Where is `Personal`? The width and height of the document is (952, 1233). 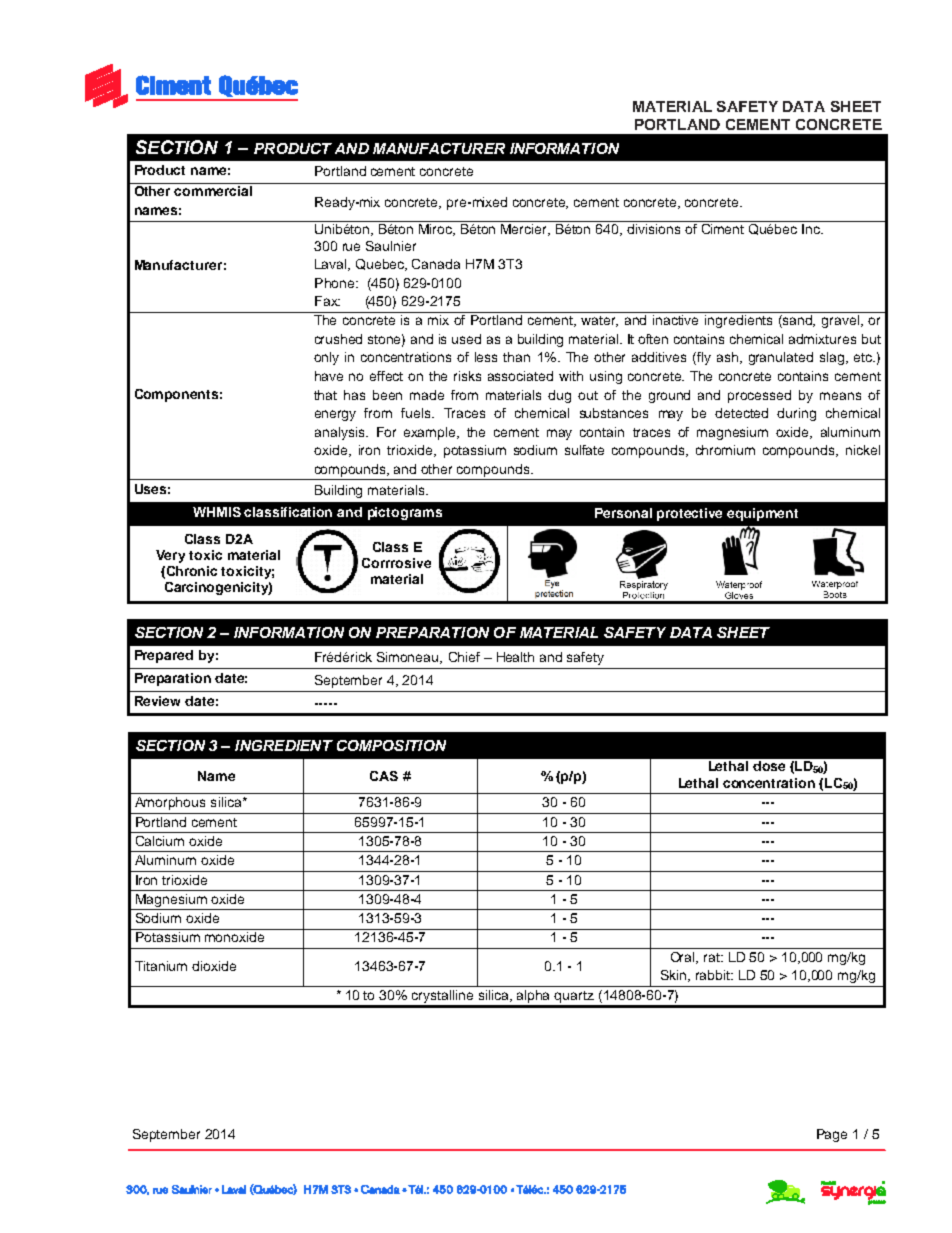 Personal is located at coordinates (623, 513).
